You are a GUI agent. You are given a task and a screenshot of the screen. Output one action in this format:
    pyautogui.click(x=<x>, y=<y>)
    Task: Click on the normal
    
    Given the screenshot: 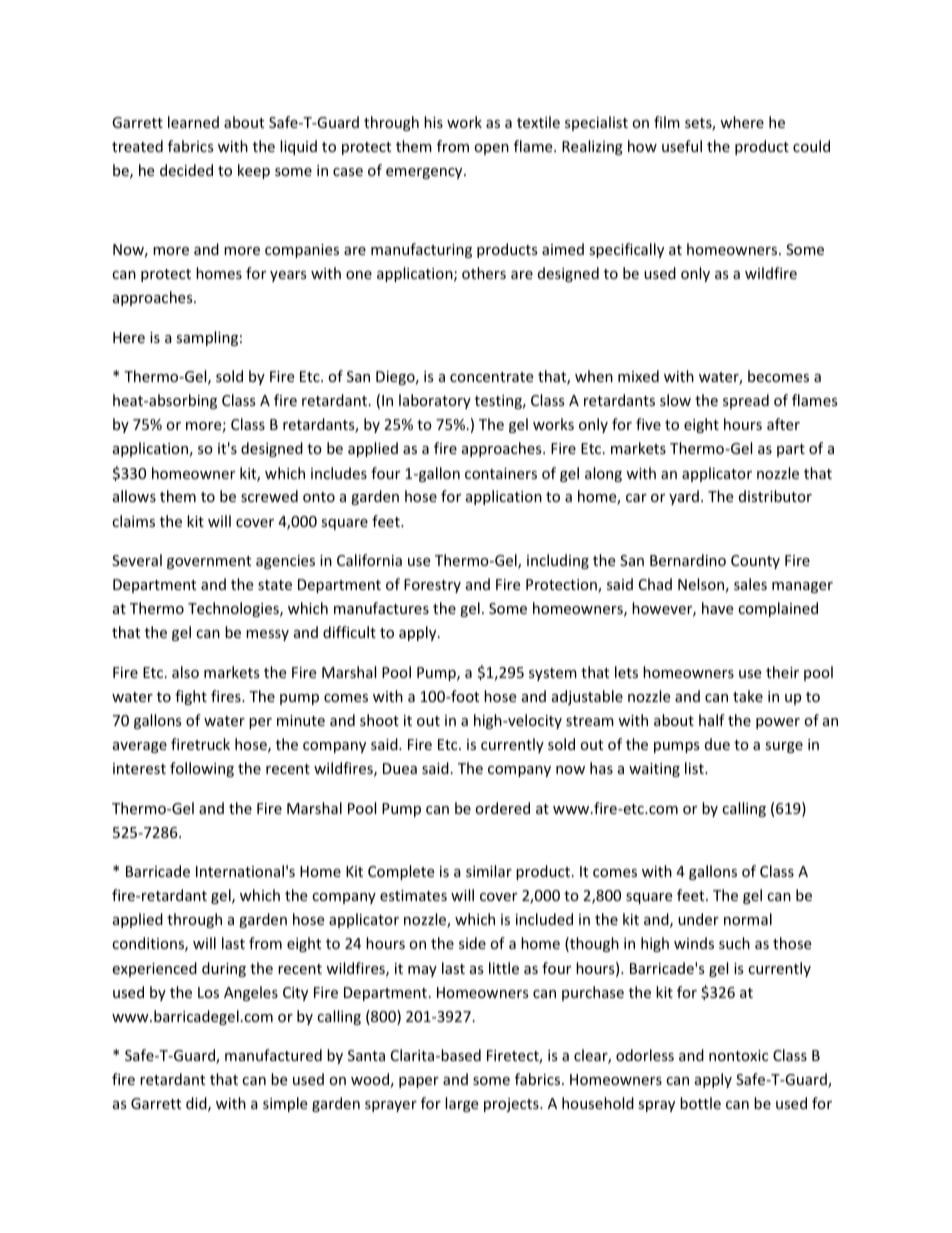 What is the action you would take?
    pyautogui.click(x=748, y=919)
